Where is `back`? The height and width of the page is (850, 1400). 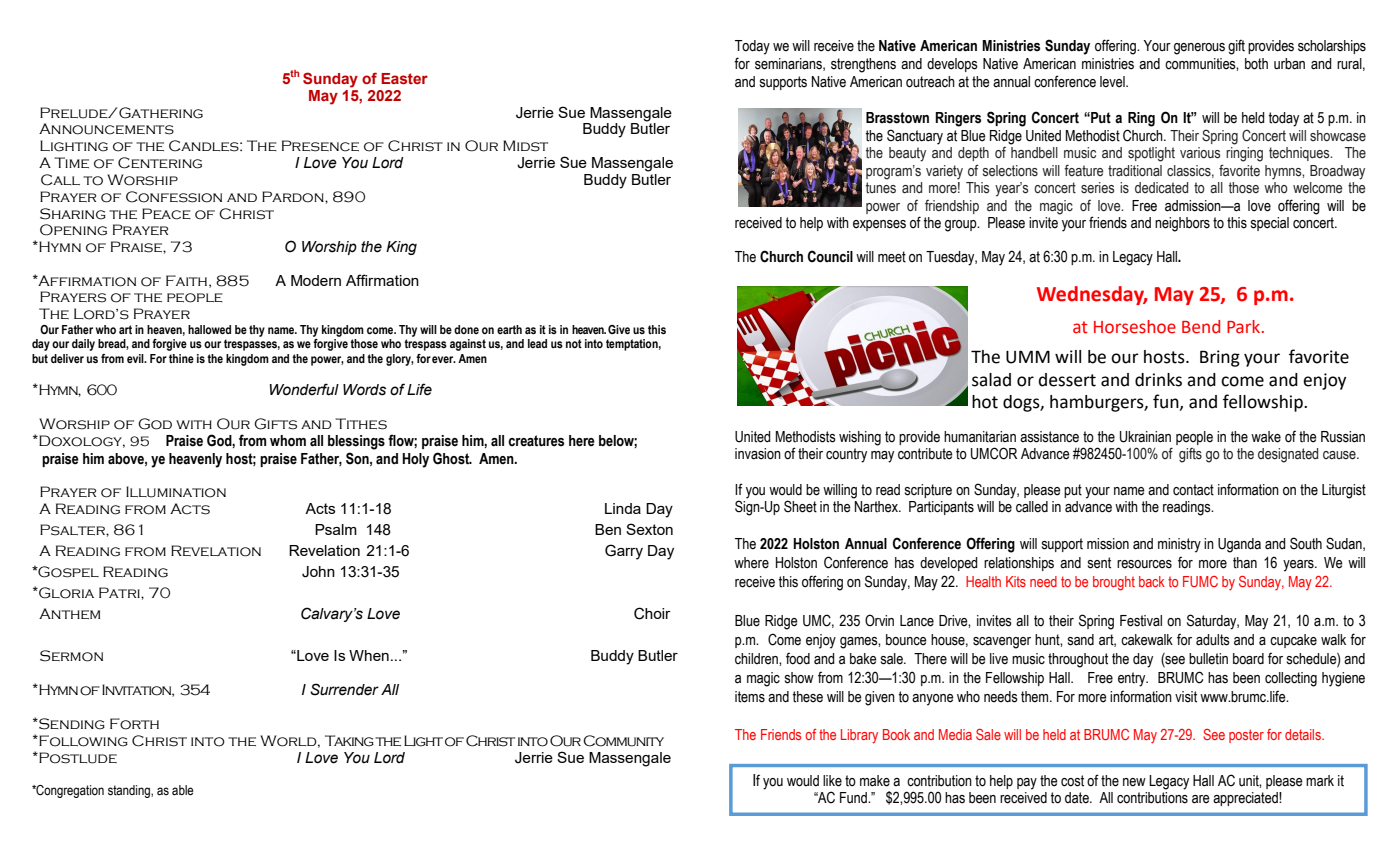 back is located at coordinates (1152, 581).
